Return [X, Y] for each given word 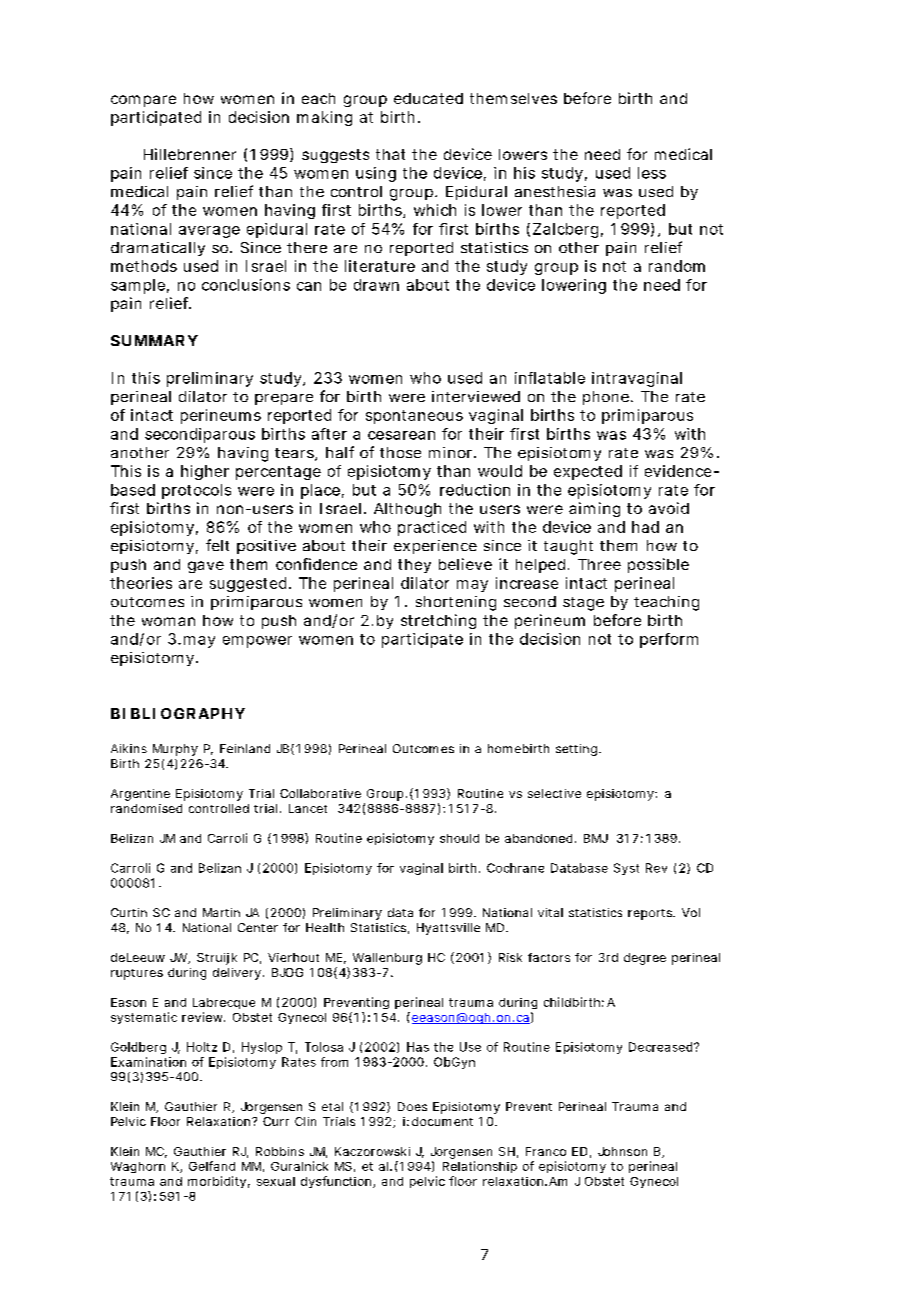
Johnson [622, 1151]
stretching [438, 621]
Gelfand [212, 1166]
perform [669, 640]
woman [168, 621]
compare [143, 101]
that [390, 154]
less [652, 173]
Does [412, 1106]
